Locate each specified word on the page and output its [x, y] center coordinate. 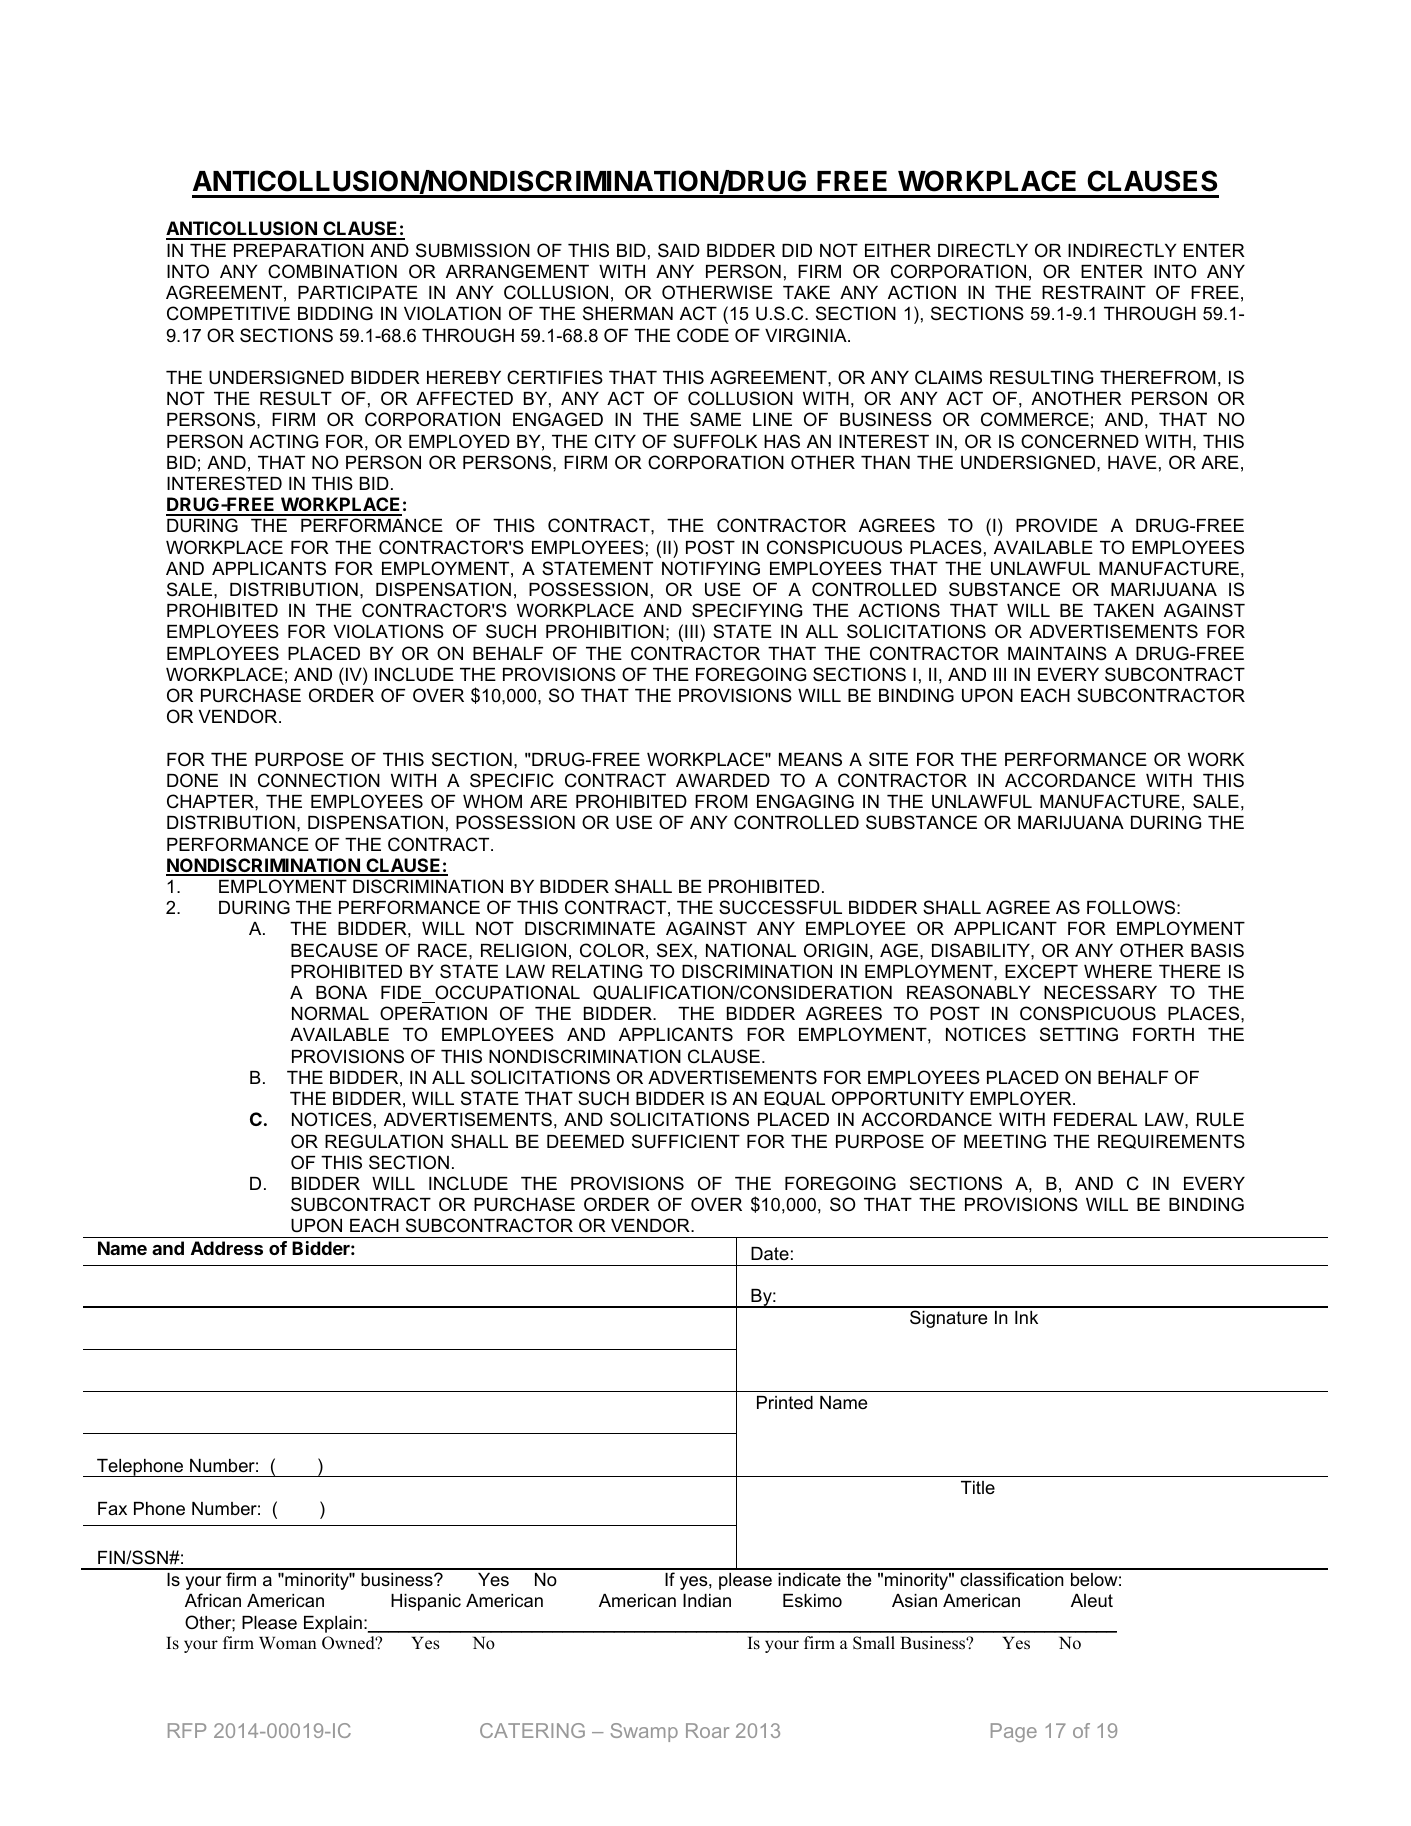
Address [227, 1248]
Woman [288, 1643]
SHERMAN [628, 313]
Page [1014, 1732]
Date [770, 1254]
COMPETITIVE [228, 313]
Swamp [644, 1732]
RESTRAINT [1094, 292]
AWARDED [723, 780]
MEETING [1005, 1141]
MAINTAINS [1057, 653]
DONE [192, 780]
